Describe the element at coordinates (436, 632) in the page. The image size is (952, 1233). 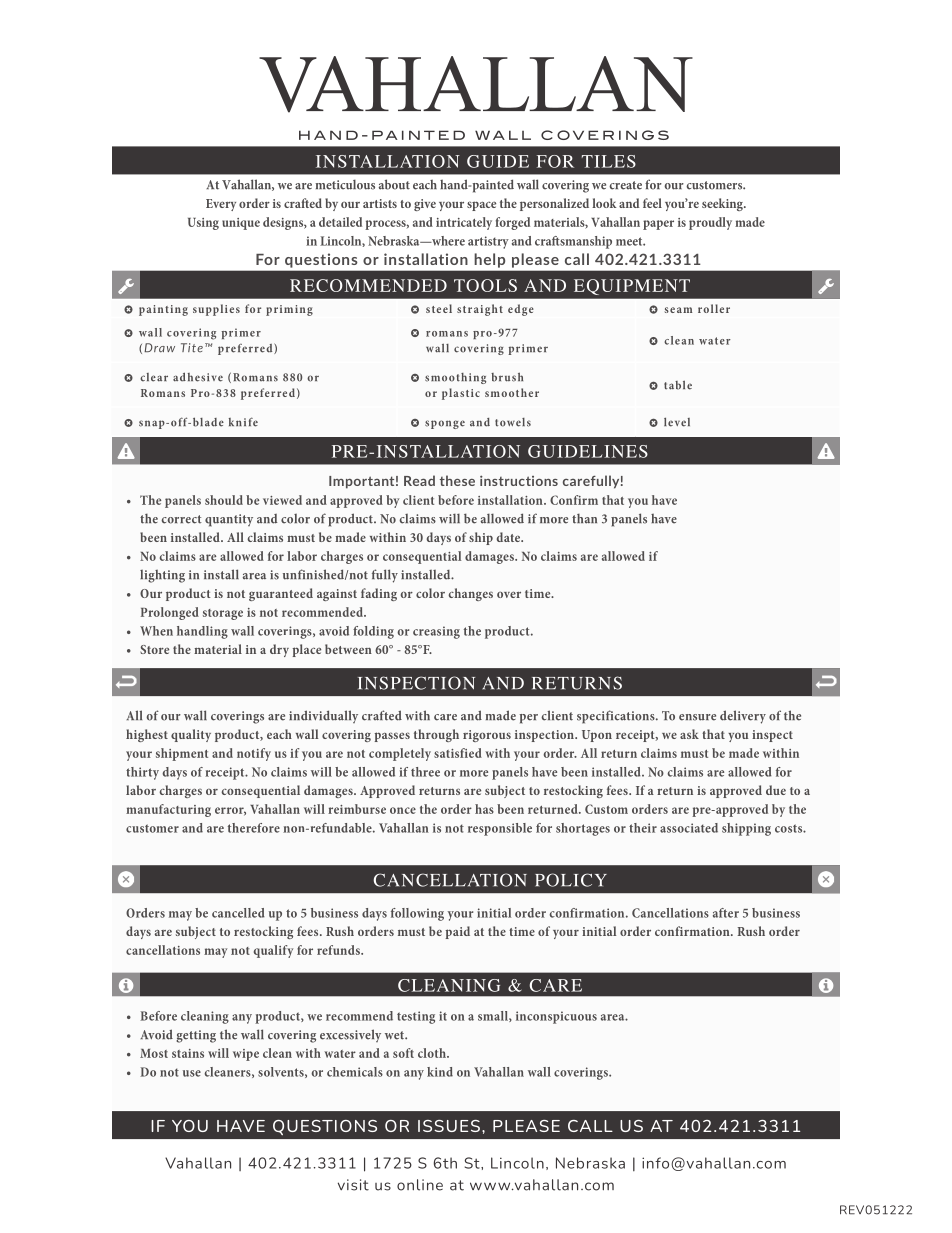
I see `creasing` at that location.
